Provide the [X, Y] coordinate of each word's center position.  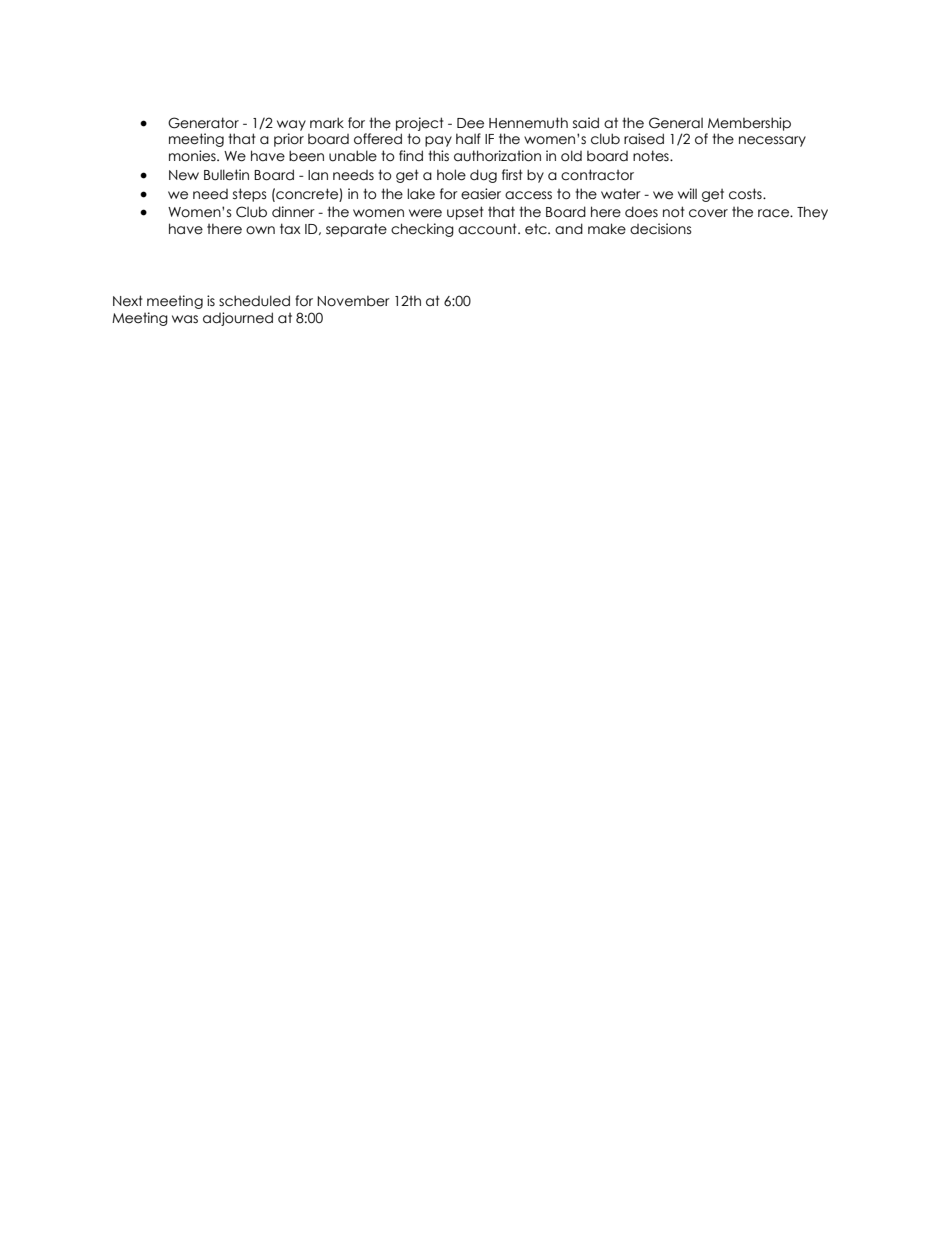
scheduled [254, 301]
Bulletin [226, 175]
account [488, 229]
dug [483, 176]
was [185, 319]
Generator [203, 123]
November [353, 301]
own [260, 230]
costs [746, 194]
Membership [749, 124]
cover [708, 213]
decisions [661, 229]
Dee [470, 123]
